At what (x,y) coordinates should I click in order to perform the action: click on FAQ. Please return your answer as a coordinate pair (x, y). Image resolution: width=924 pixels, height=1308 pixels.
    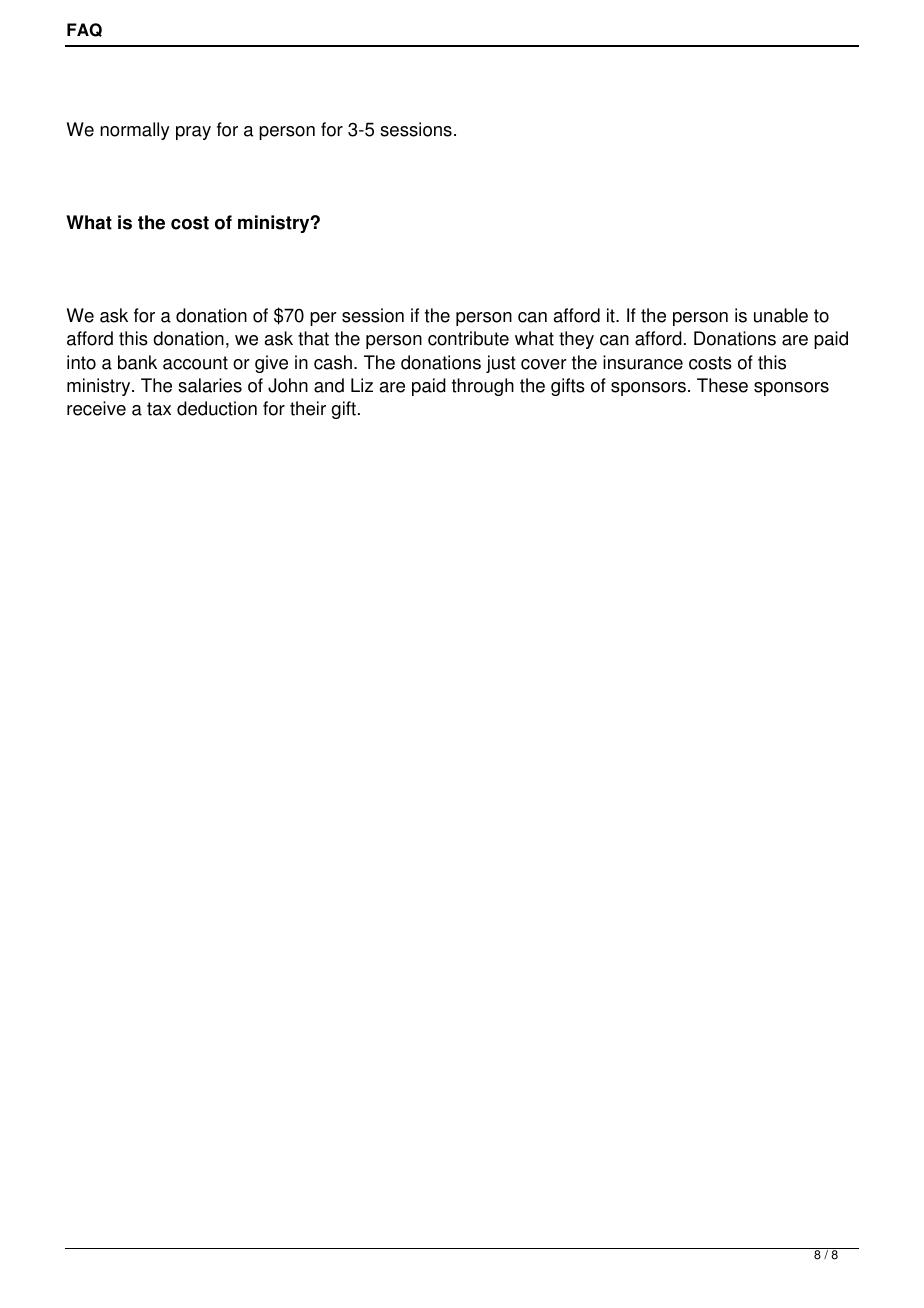
    Looking at the image, I should click on (84, 30).
